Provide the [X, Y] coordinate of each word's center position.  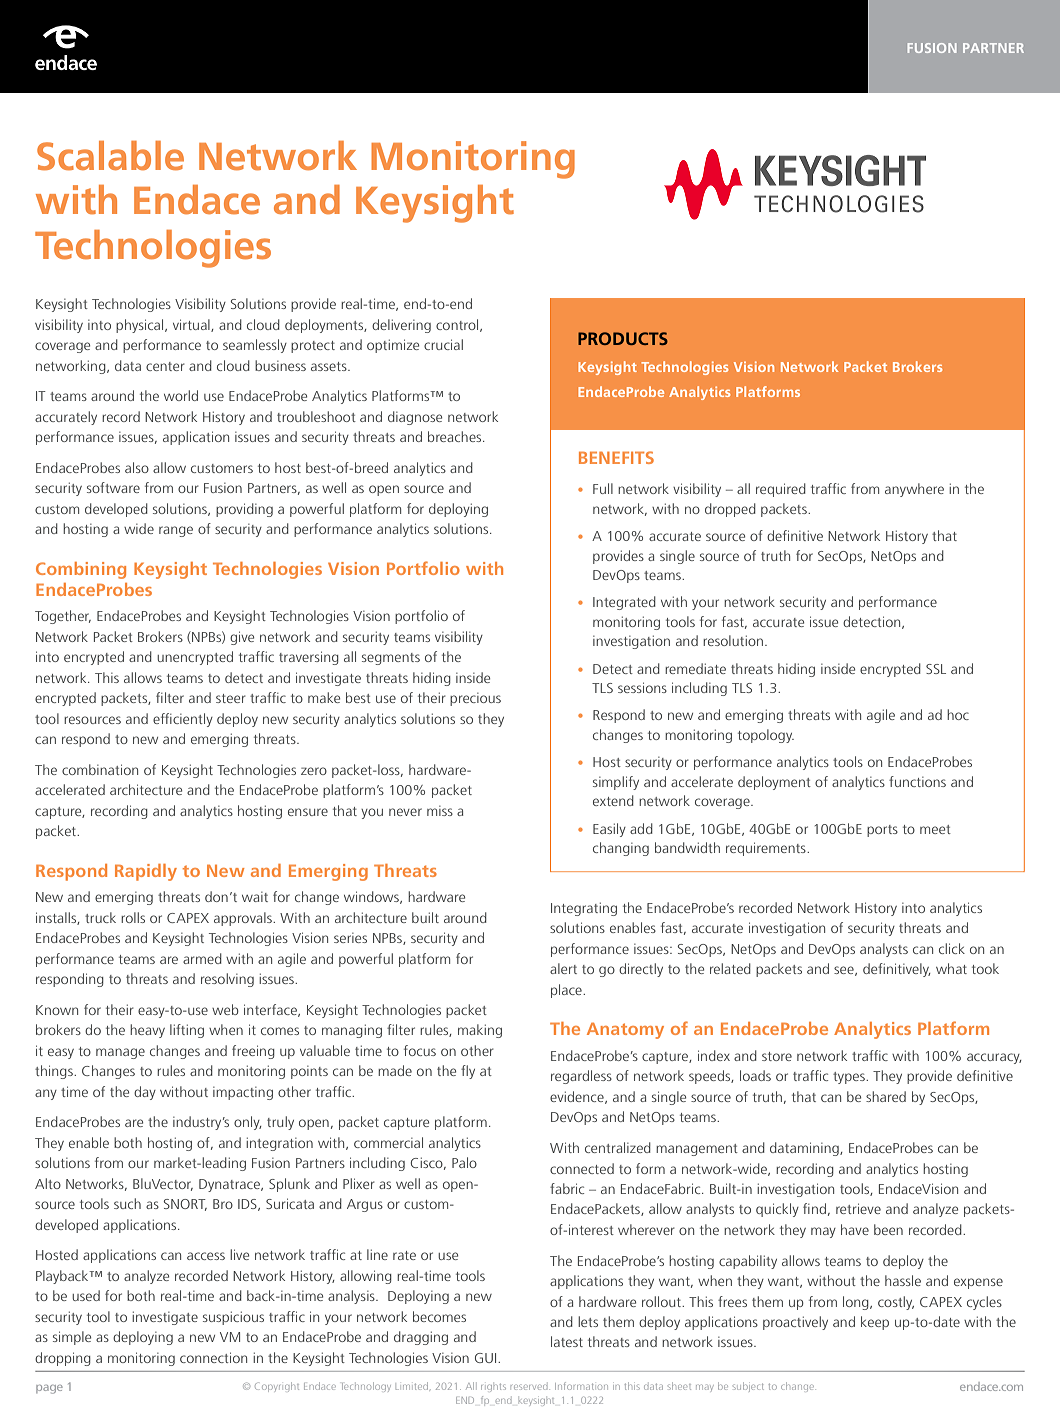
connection [213, 1357]
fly [468, 1072]
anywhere [914, 490]
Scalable [110, 156]
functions [917, 781]
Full [603, 488]
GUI [487, 1358]
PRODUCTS [623, 338]
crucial [443, 344]
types [850, 1078]
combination [100, 769]
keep [875, 1323]
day [145, 1093]
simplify [616, 783]
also [137, 467]
